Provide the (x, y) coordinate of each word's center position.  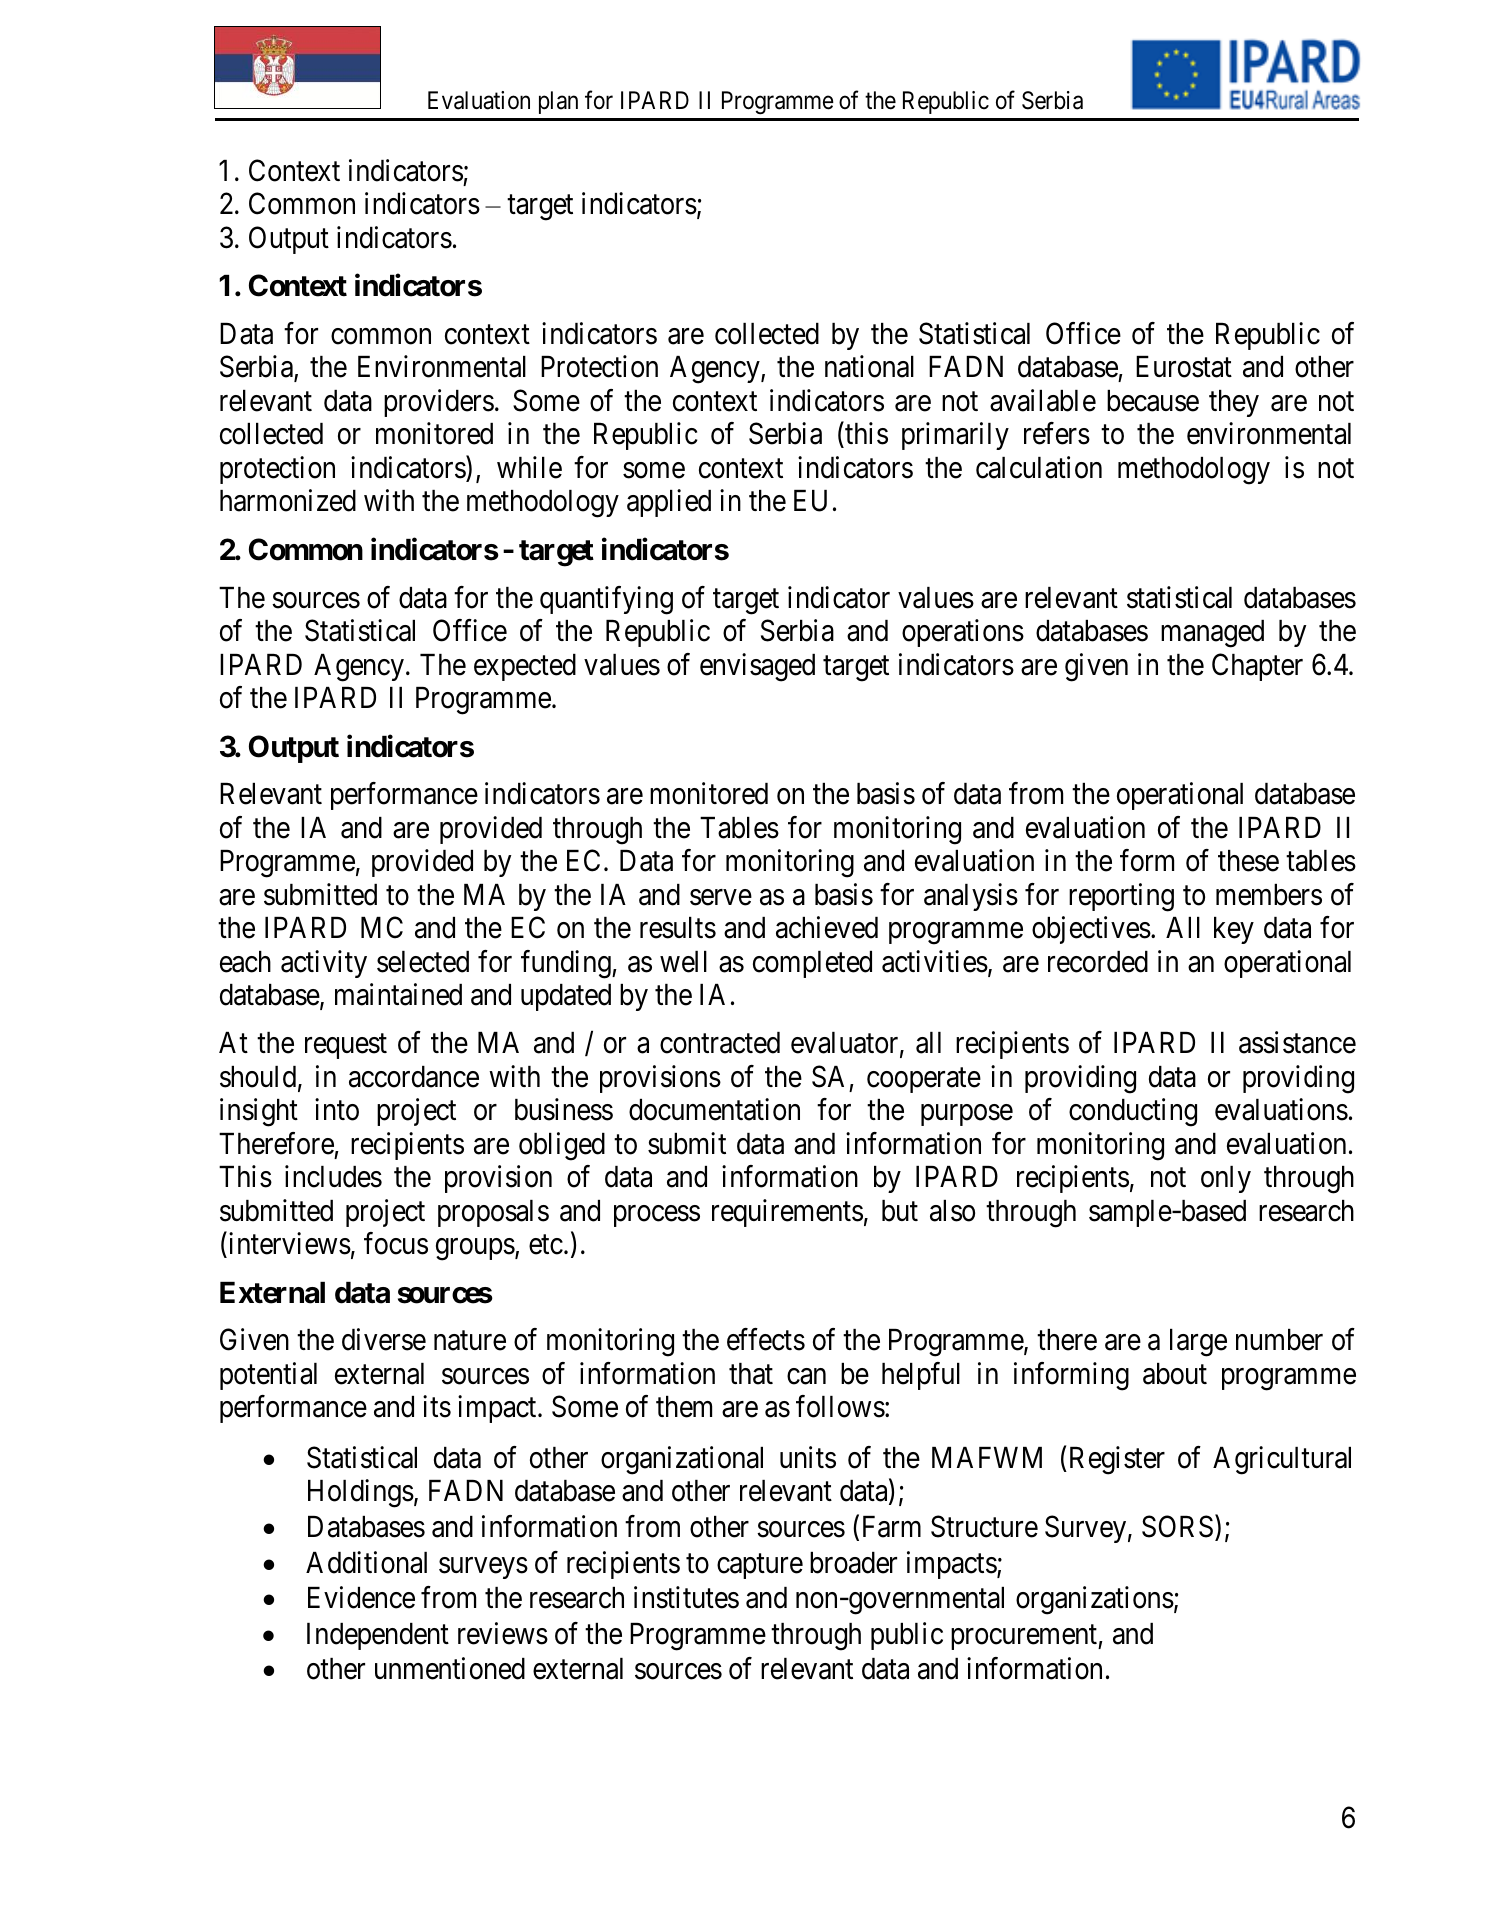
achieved (827, 927)
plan (558, 102)
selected (423, 962)
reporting (1121, 897)
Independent (378, 1636)
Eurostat (1184, 367)
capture (760, 1566)
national (869, 367)
